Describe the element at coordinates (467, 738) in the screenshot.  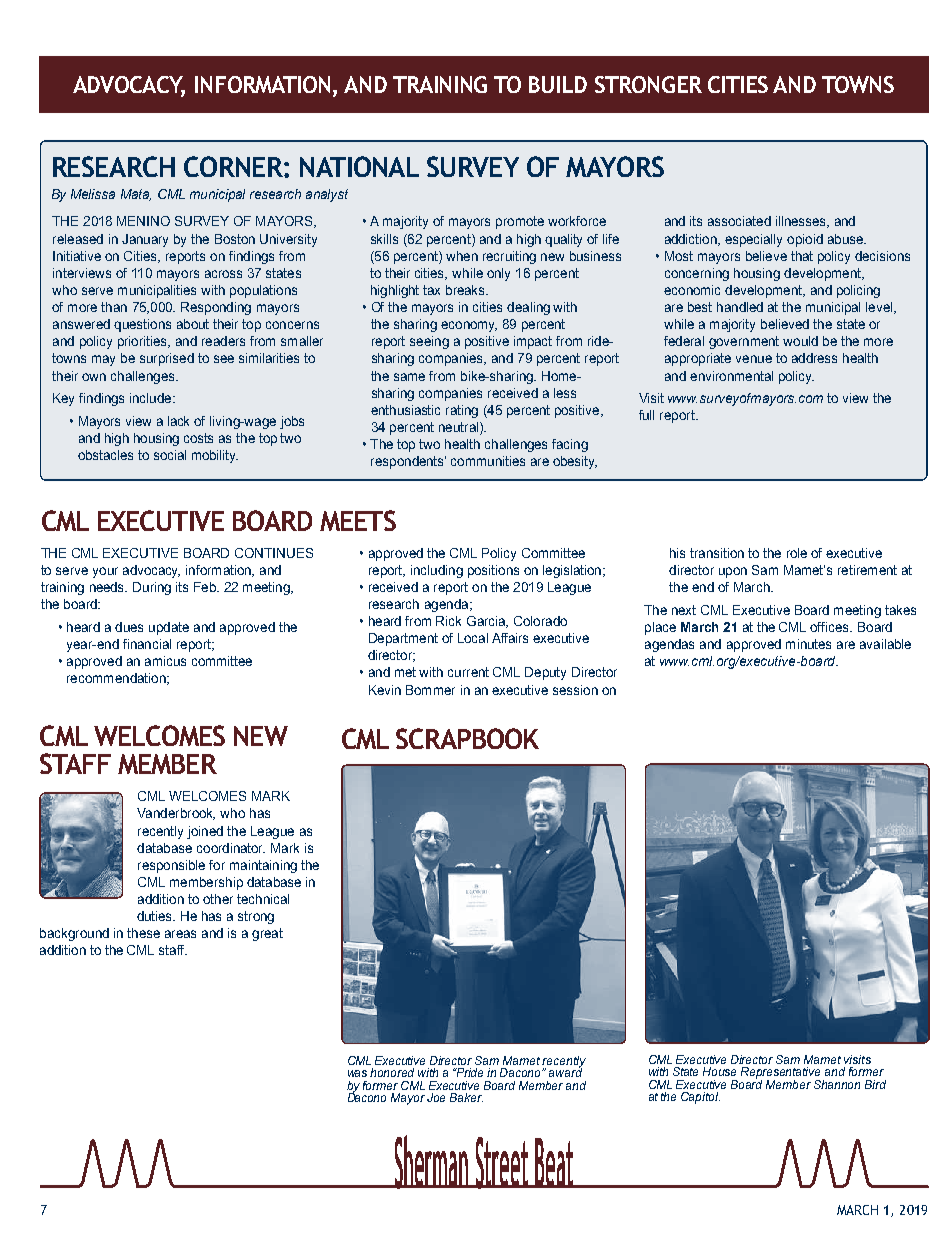
I see `SCRAPBOOK` at that location.
